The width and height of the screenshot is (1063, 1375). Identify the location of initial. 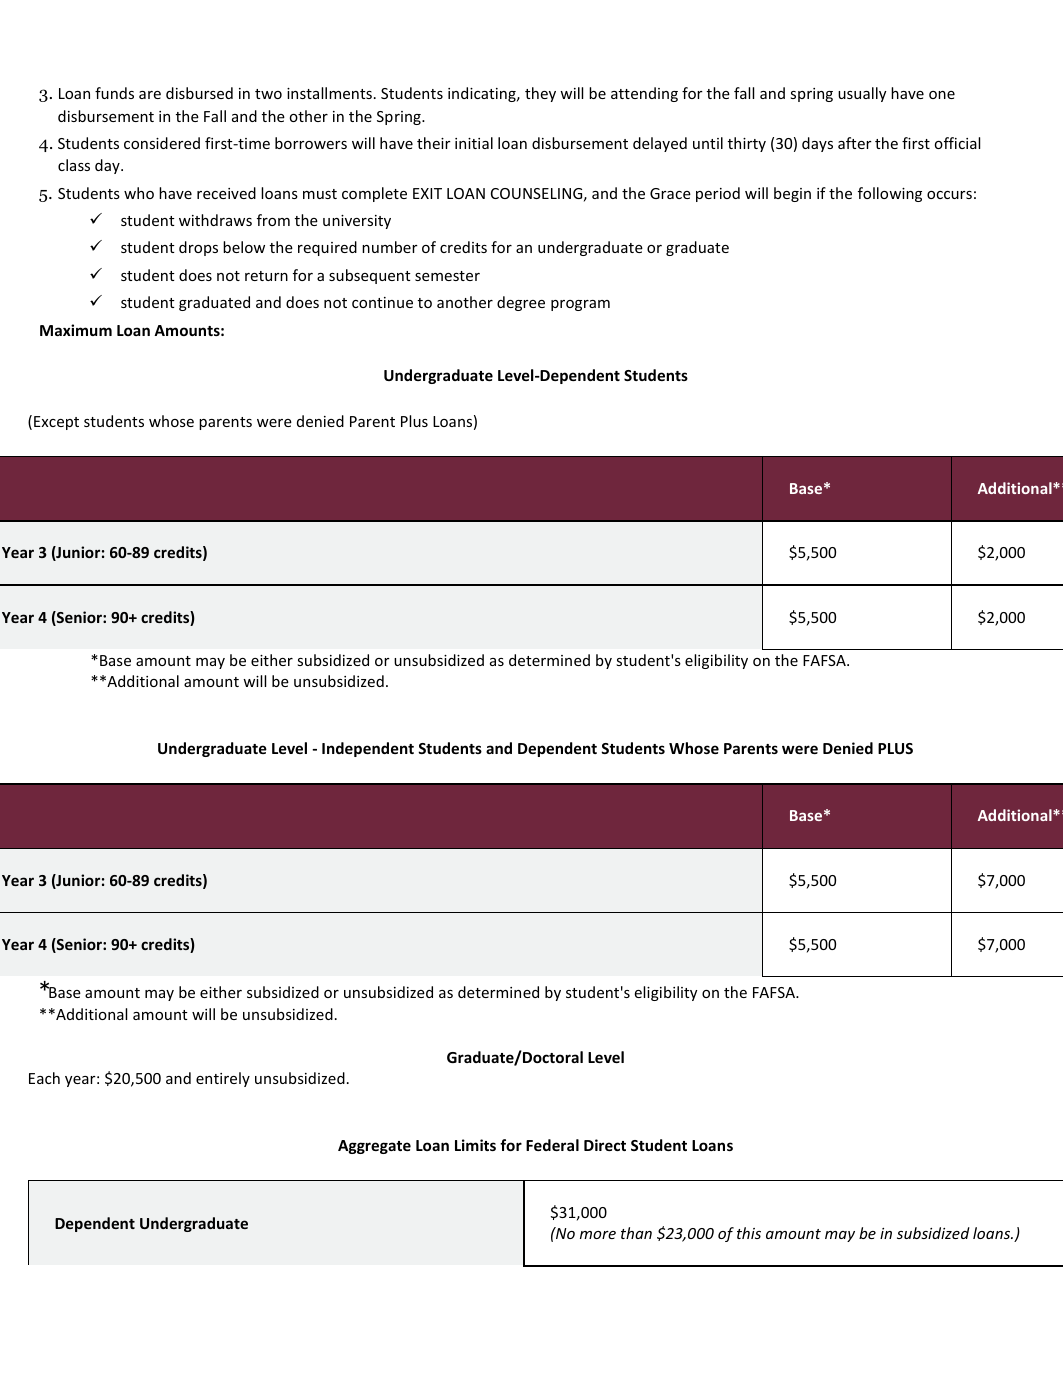
(474, 143).
